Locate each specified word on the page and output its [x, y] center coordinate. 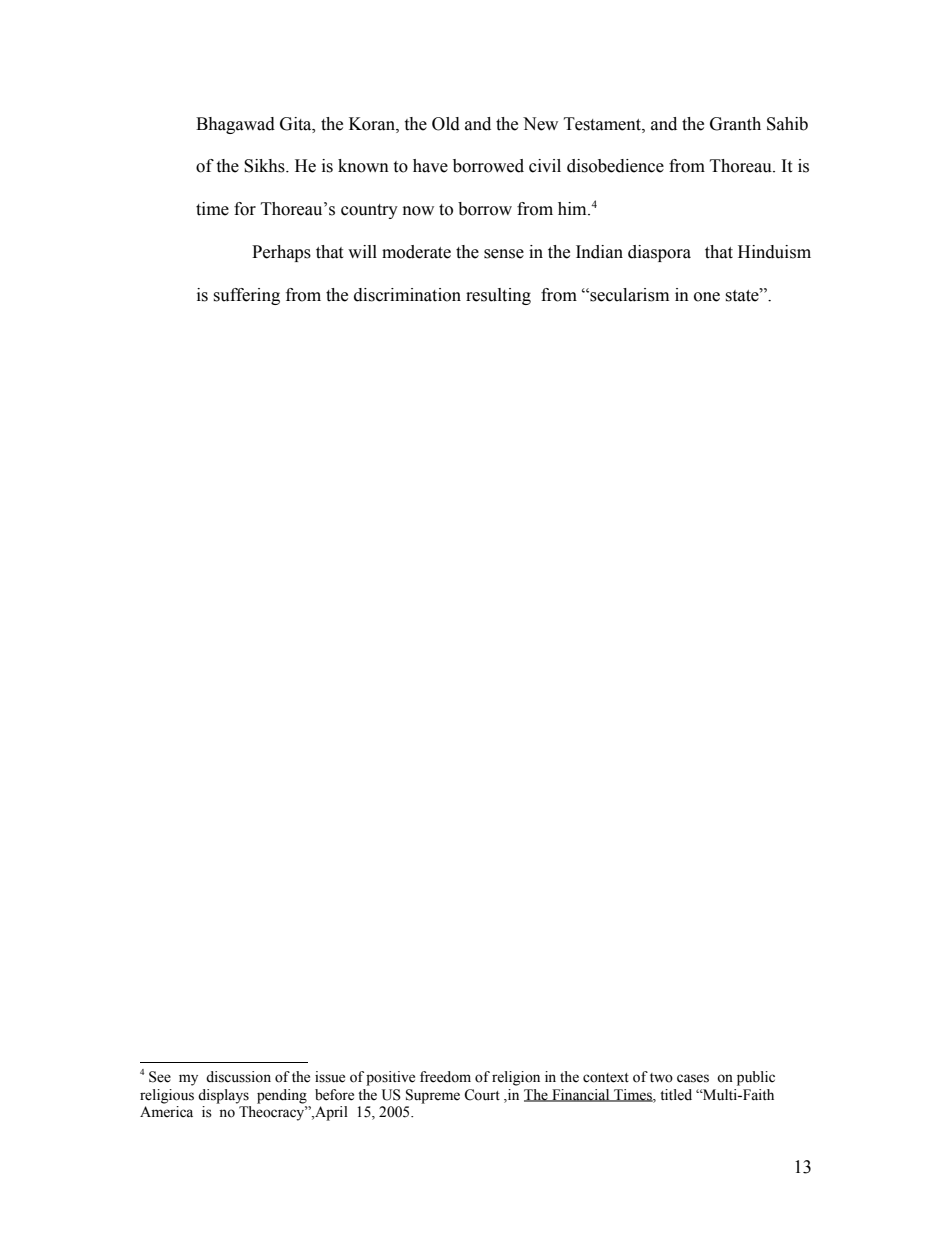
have [430, 166]
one [707, 297]
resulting [498, 296]
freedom [445, 1077]
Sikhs [265, 166]
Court [482, 1095]
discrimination [407, 295]
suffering [246, 296]
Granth [735, 124]
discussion [238, 1077]
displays [223, 1096]
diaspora [659, 253]
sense [504, 254]
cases [693, 1078]
